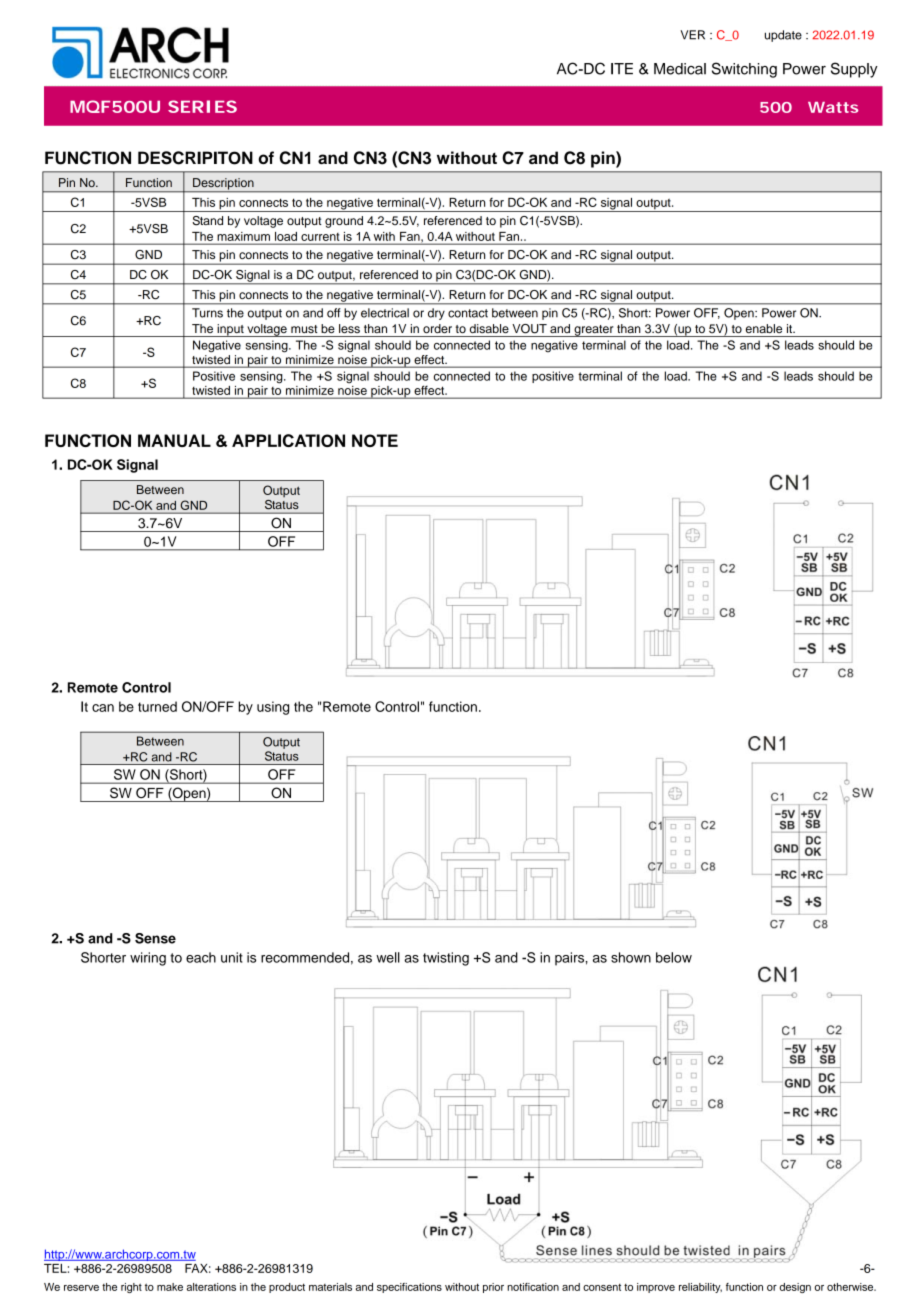 This page has width=924, height=1308. I want to click on using, so click(273, 708).
